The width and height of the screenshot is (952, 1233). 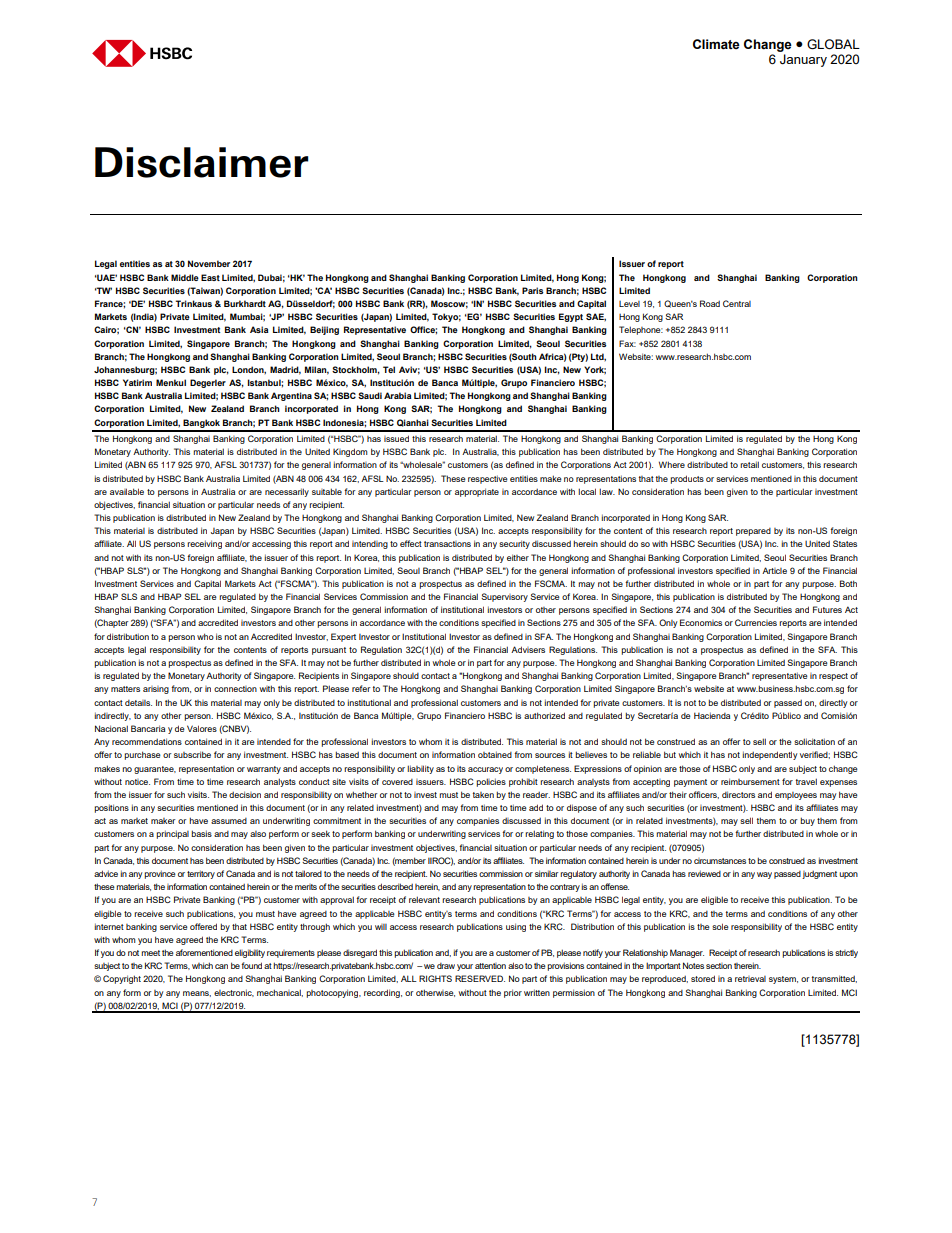 What do you see at coordinates (490, 966) in the screenshot?
I see `attention` at bounding box center [490, 966].
